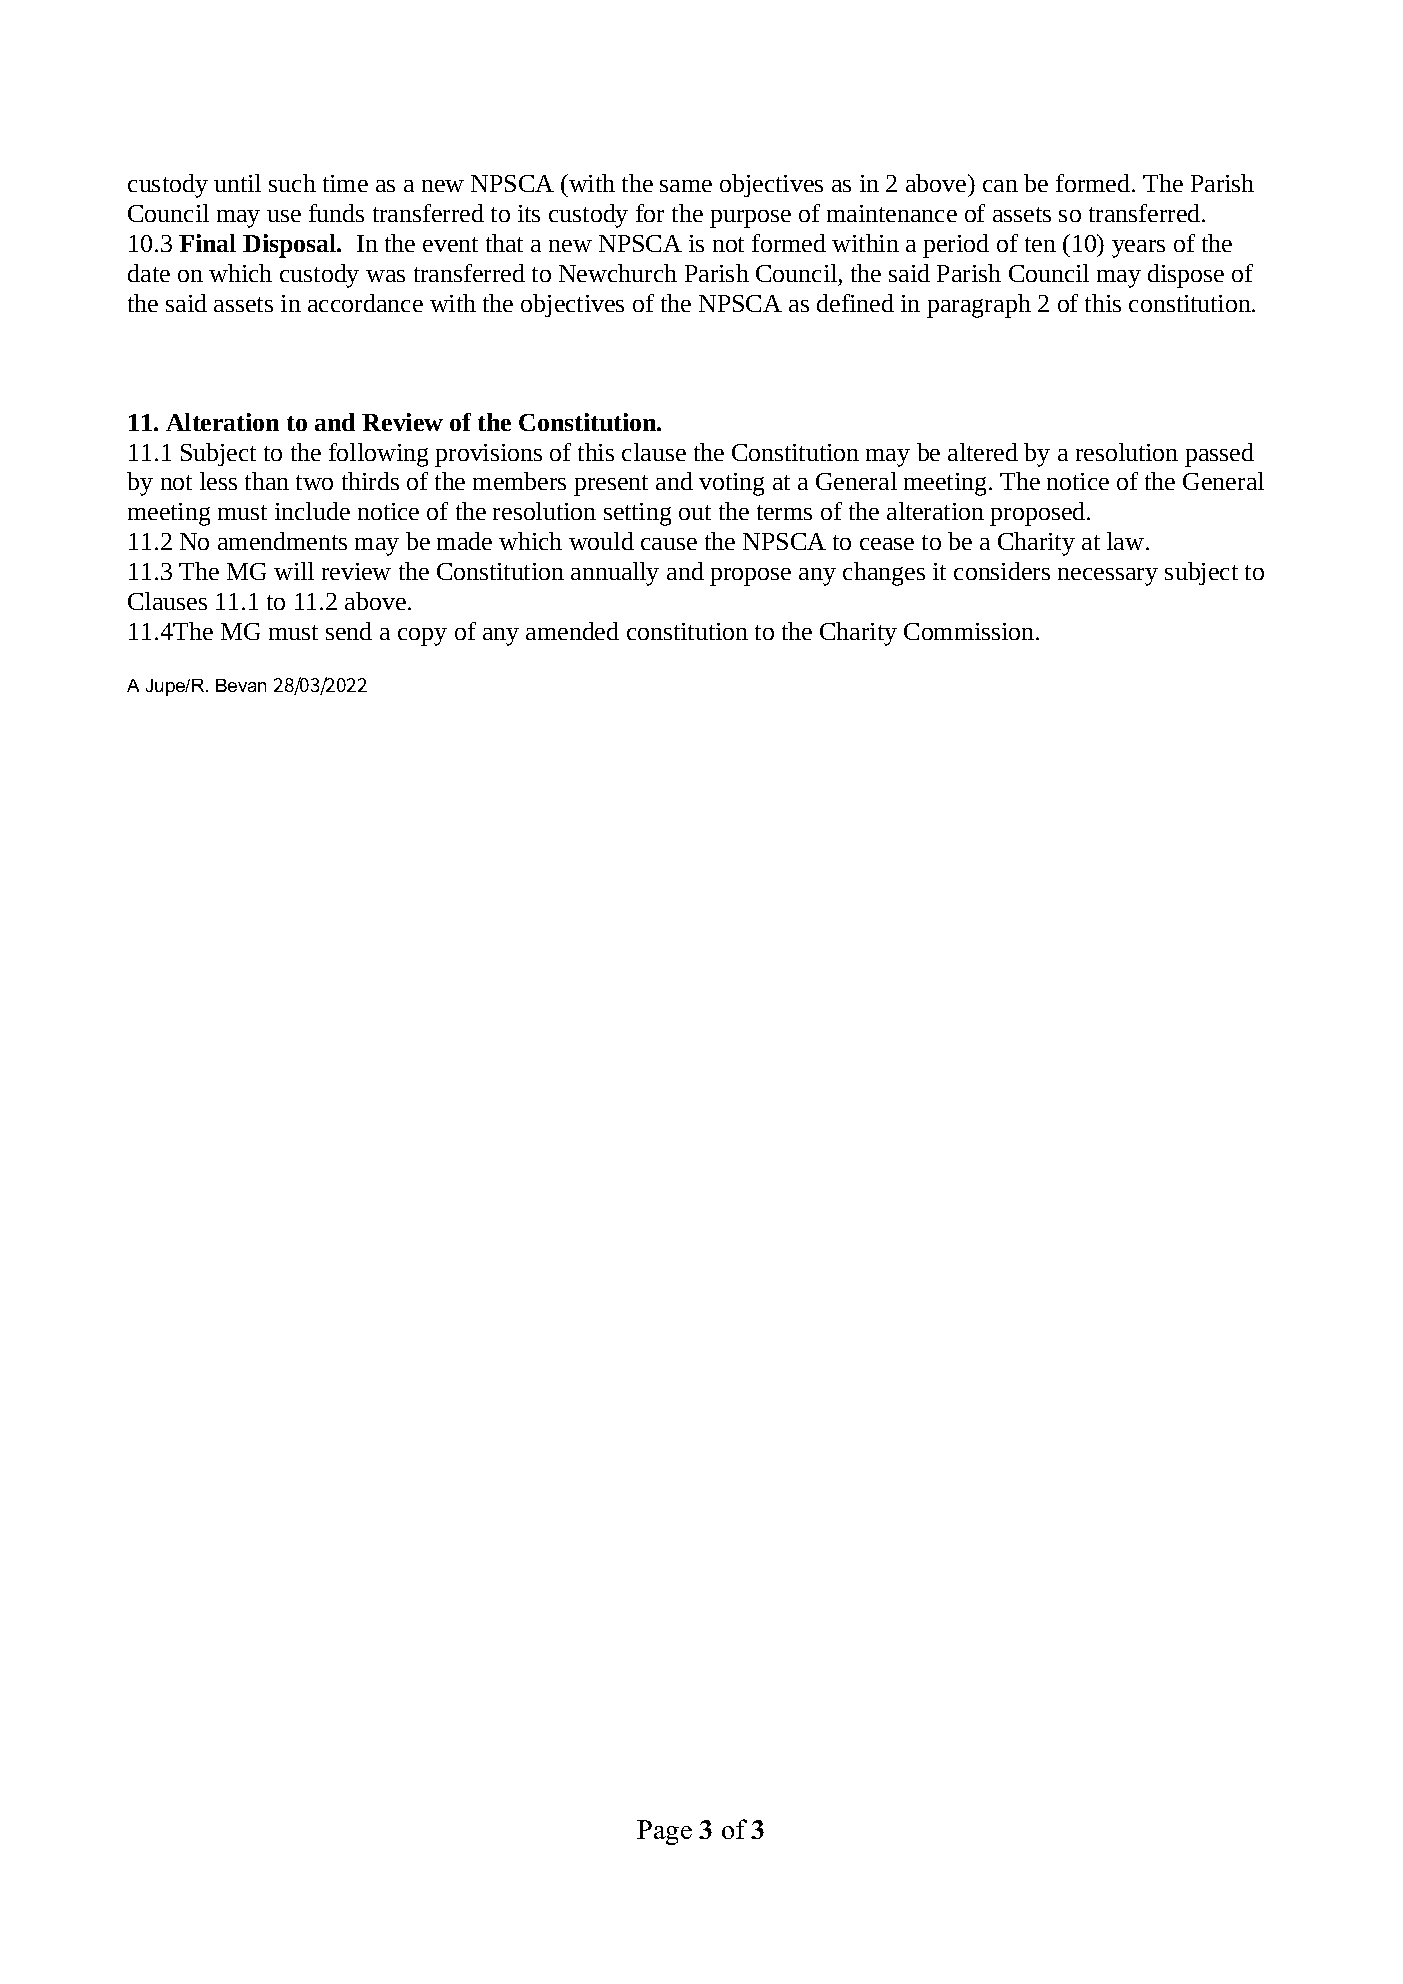  Describe the element at coordinates (615, 574) in the page. I see `annually` at that location.
